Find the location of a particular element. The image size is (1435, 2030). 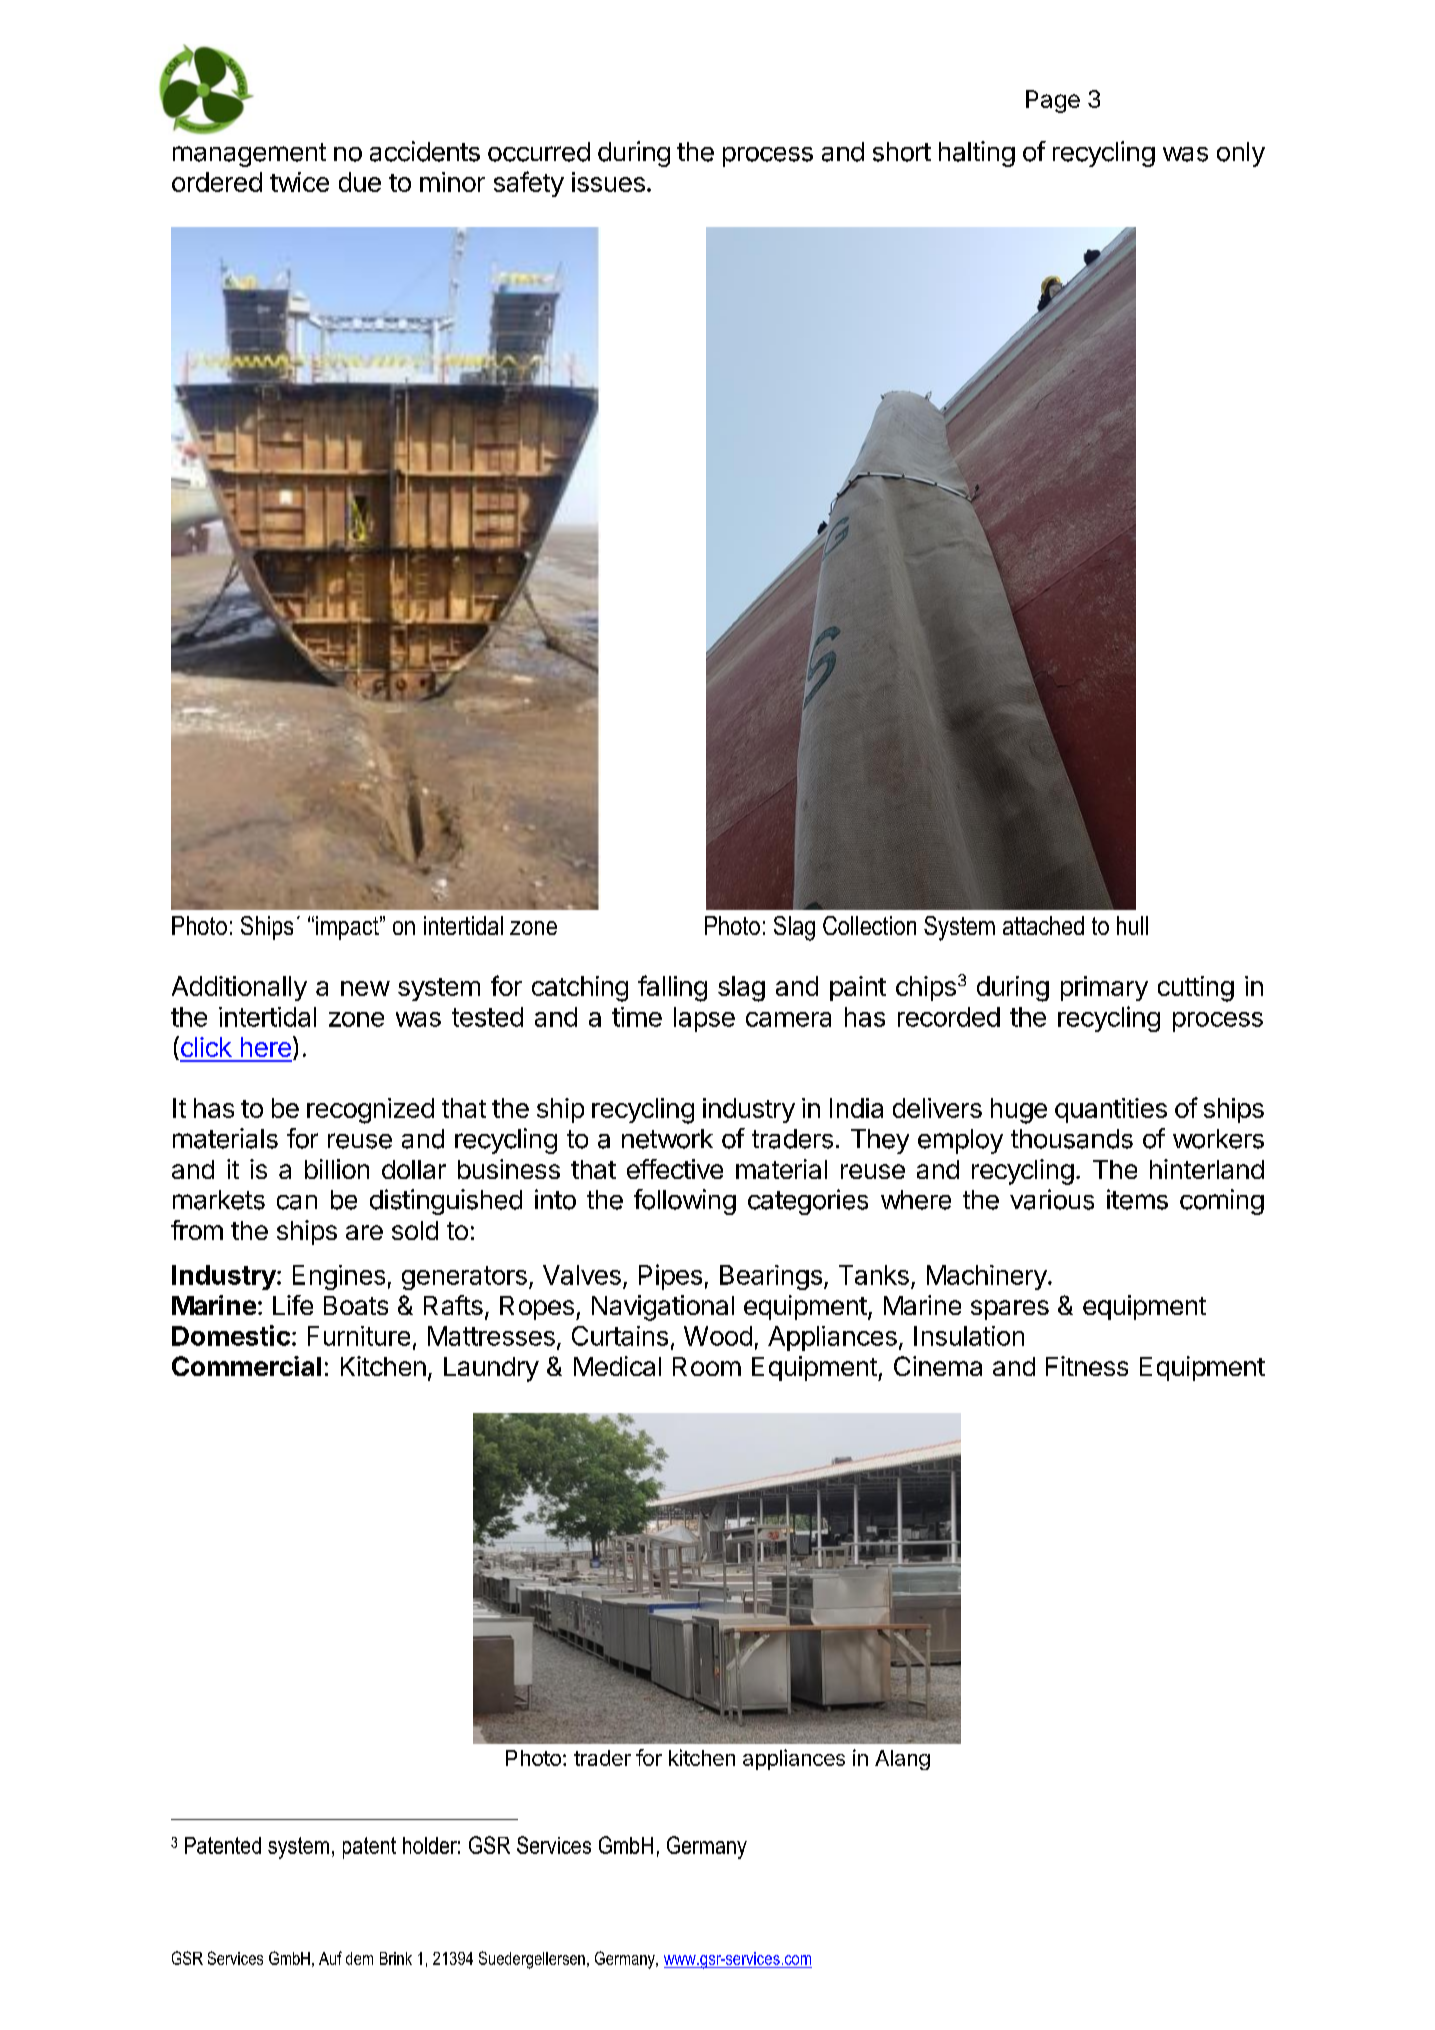

lapse is located at coordinates (704, 1019).
